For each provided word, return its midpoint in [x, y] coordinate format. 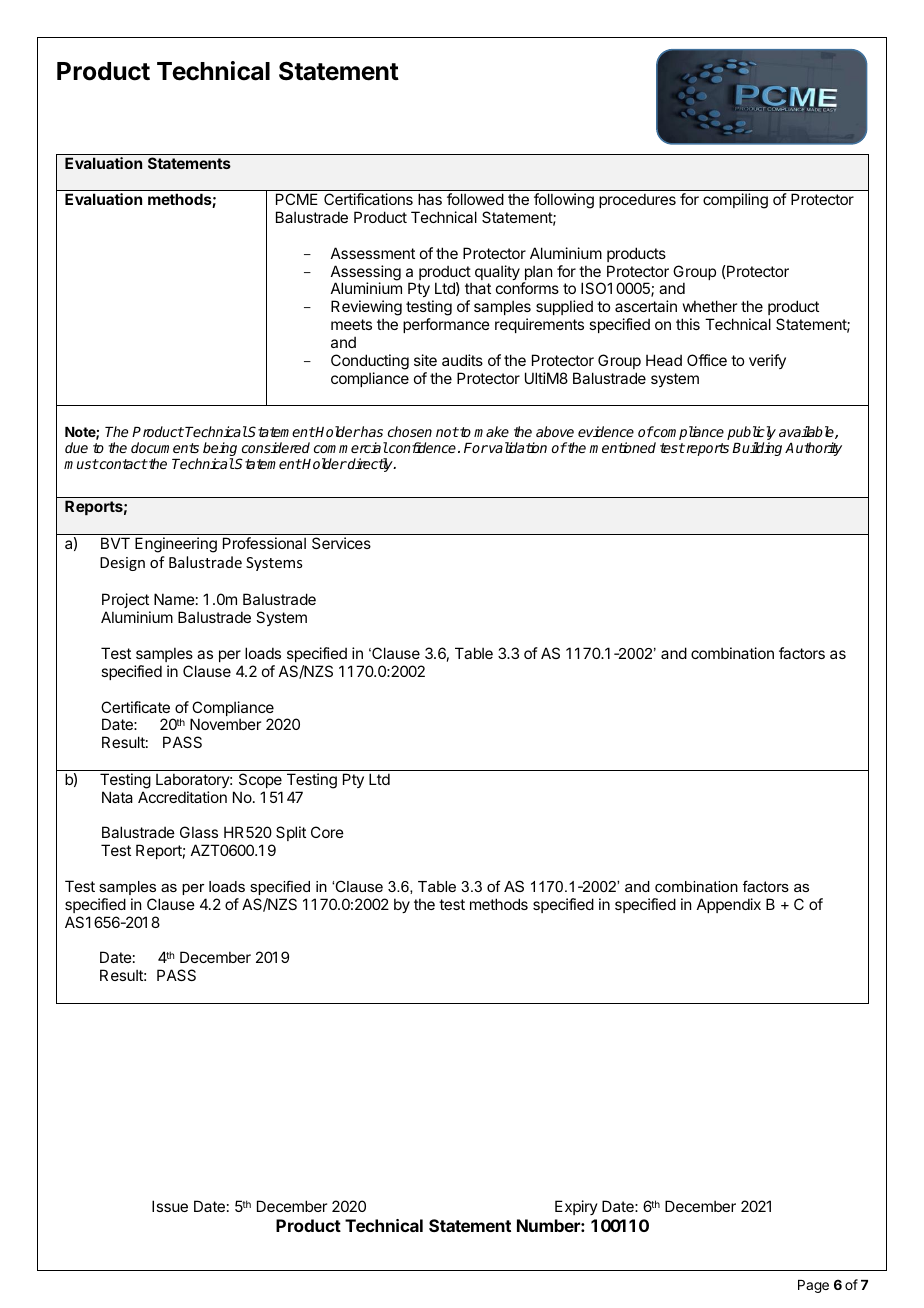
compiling [735, 201]
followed [475, 199]
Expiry [576, 1207]
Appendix [729, 905]
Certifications [368, 199]
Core [327, 832]
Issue [170, 1206]
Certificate [135, 707]
